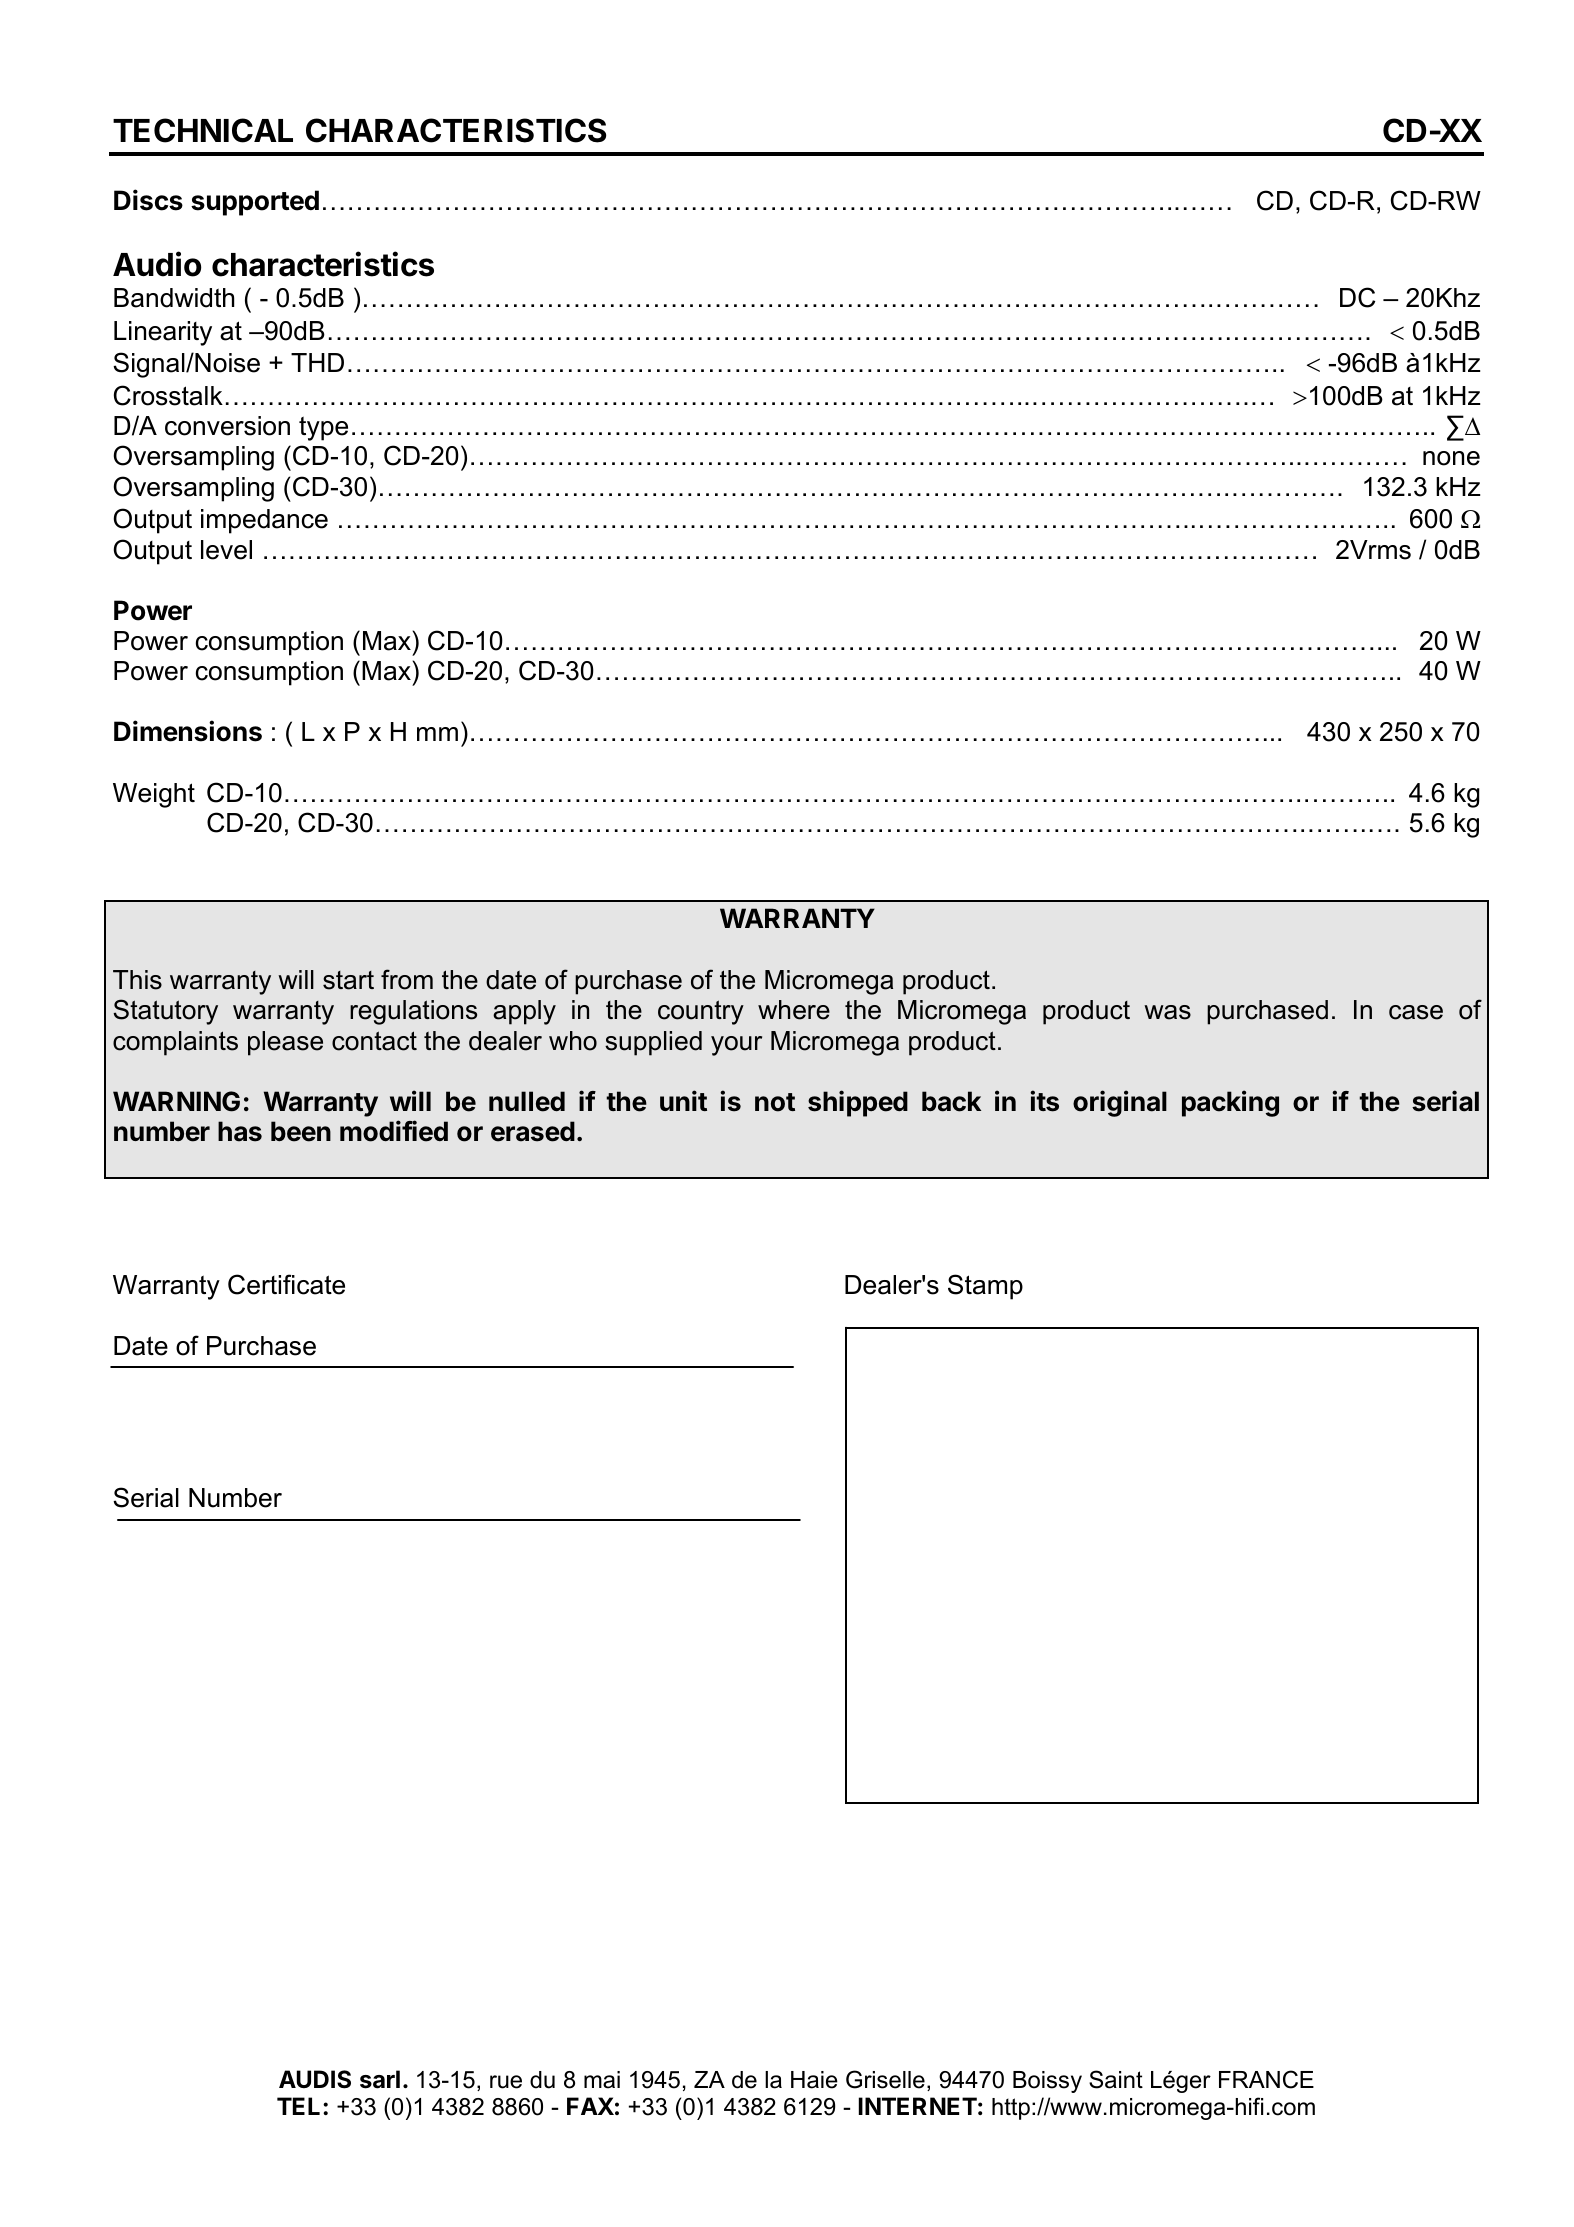 The width and height of the screenshot is (1574, 2227). What do you see at coordinates (775, 1102) in the screenshot?
I see `not` at bounding box center [775, 1102].
